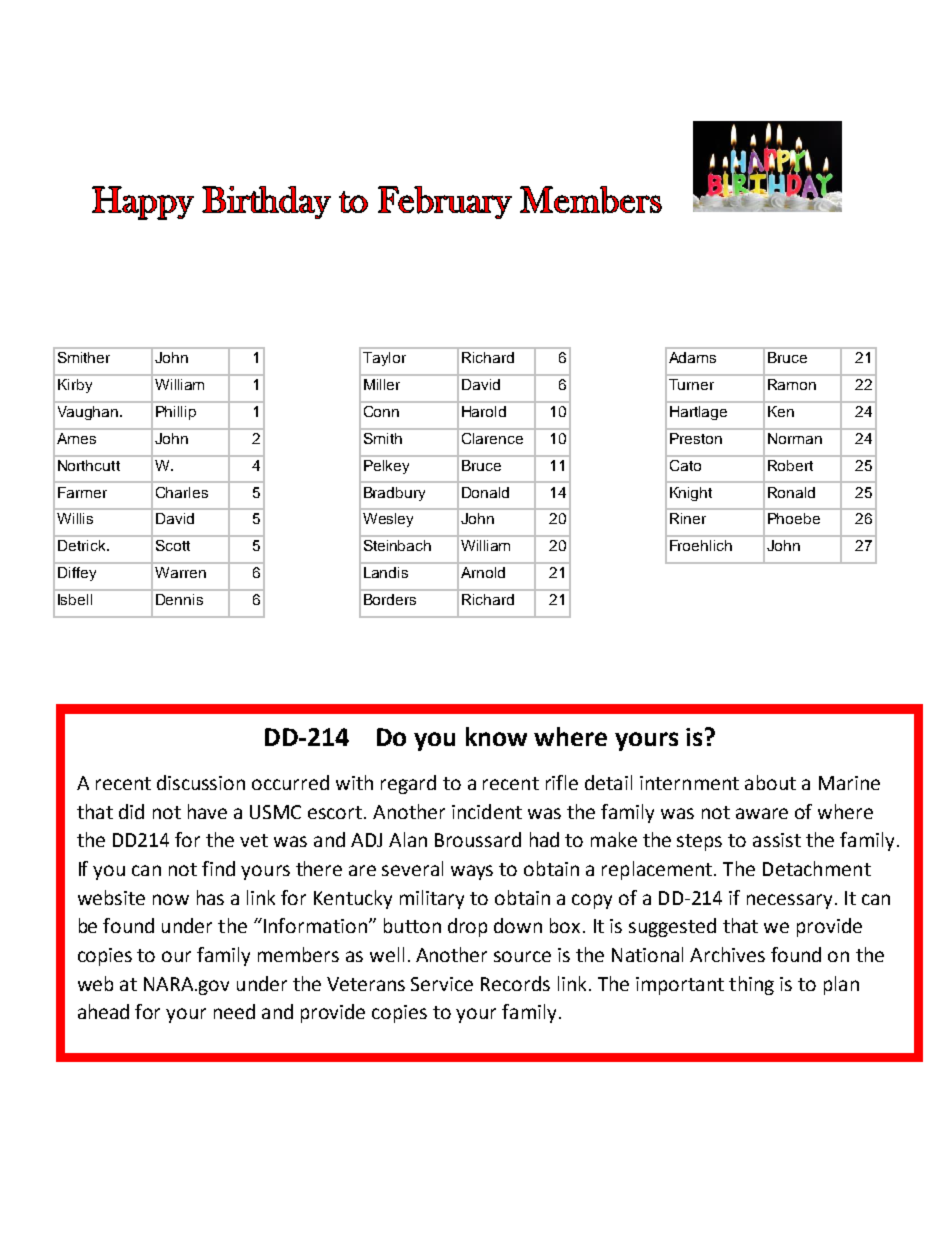 The width and height of the image is (952, 1233). Describe the element at coordinates (103, 1011) in the image. I see `ahead` at that location.
